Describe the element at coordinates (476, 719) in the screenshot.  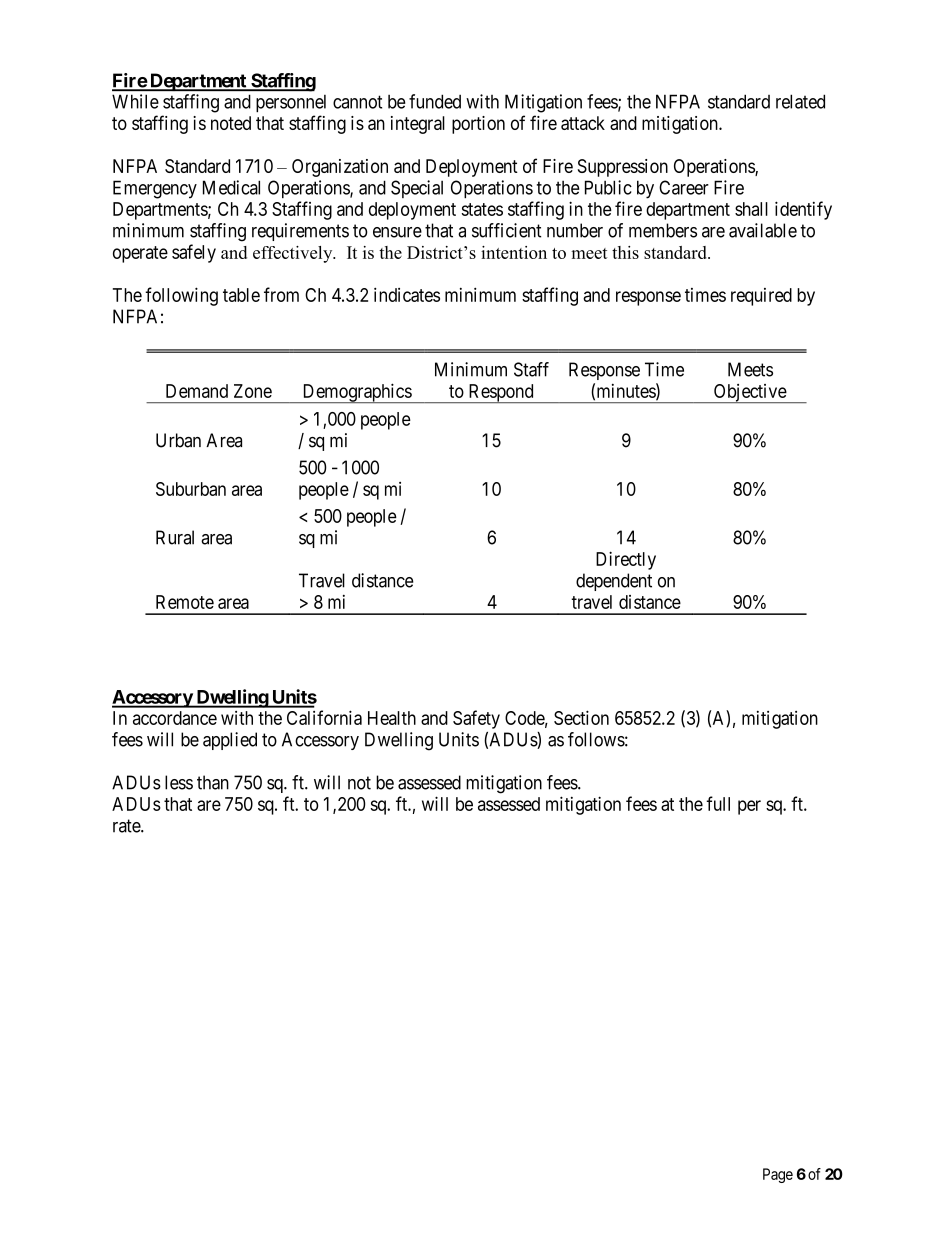
I see `Safety` at that location.
